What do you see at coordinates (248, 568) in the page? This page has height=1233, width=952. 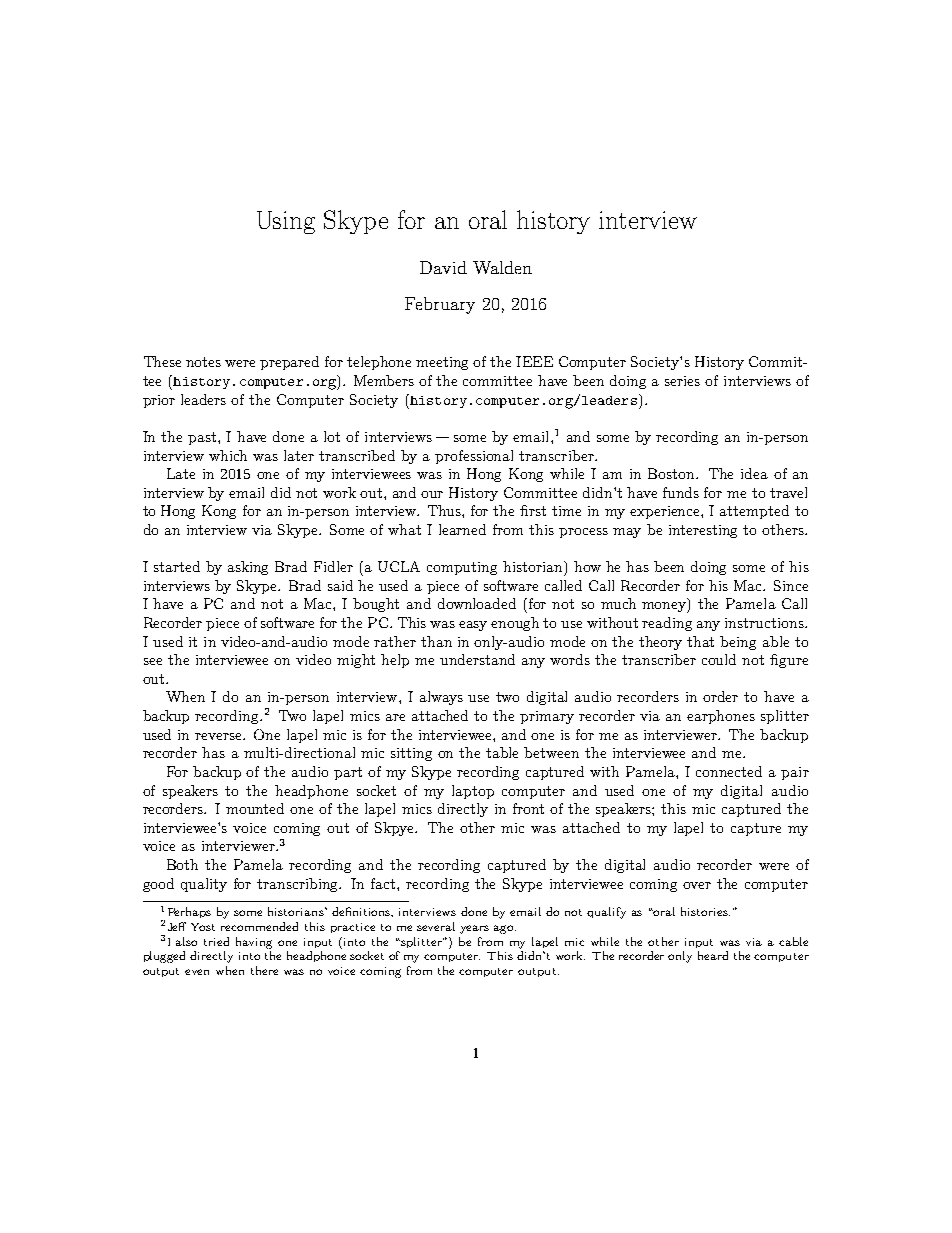 I see `asking` at bounding box center [248, 568].
